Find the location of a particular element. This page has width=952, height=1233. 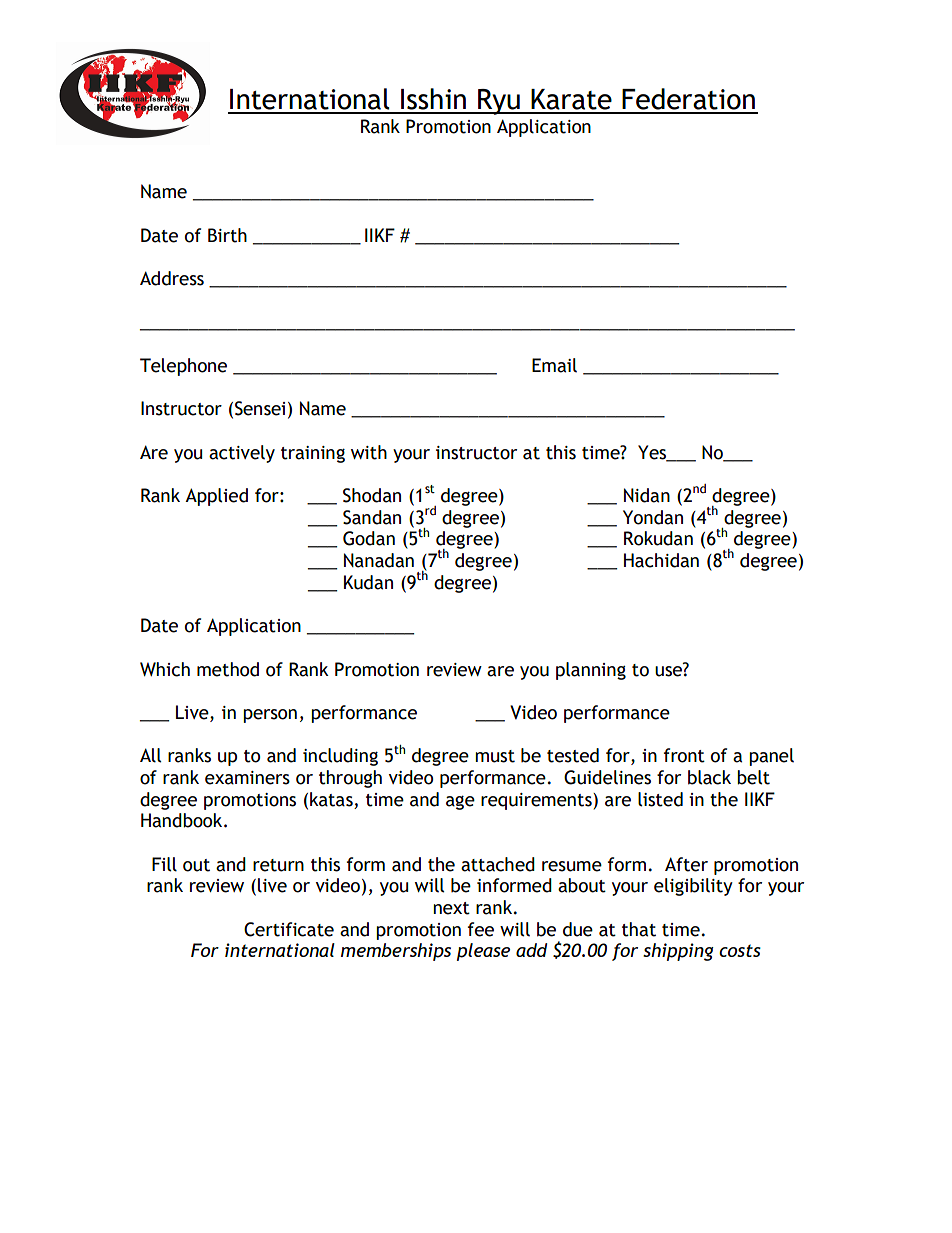

planning is located at coordinates (591, 671).
